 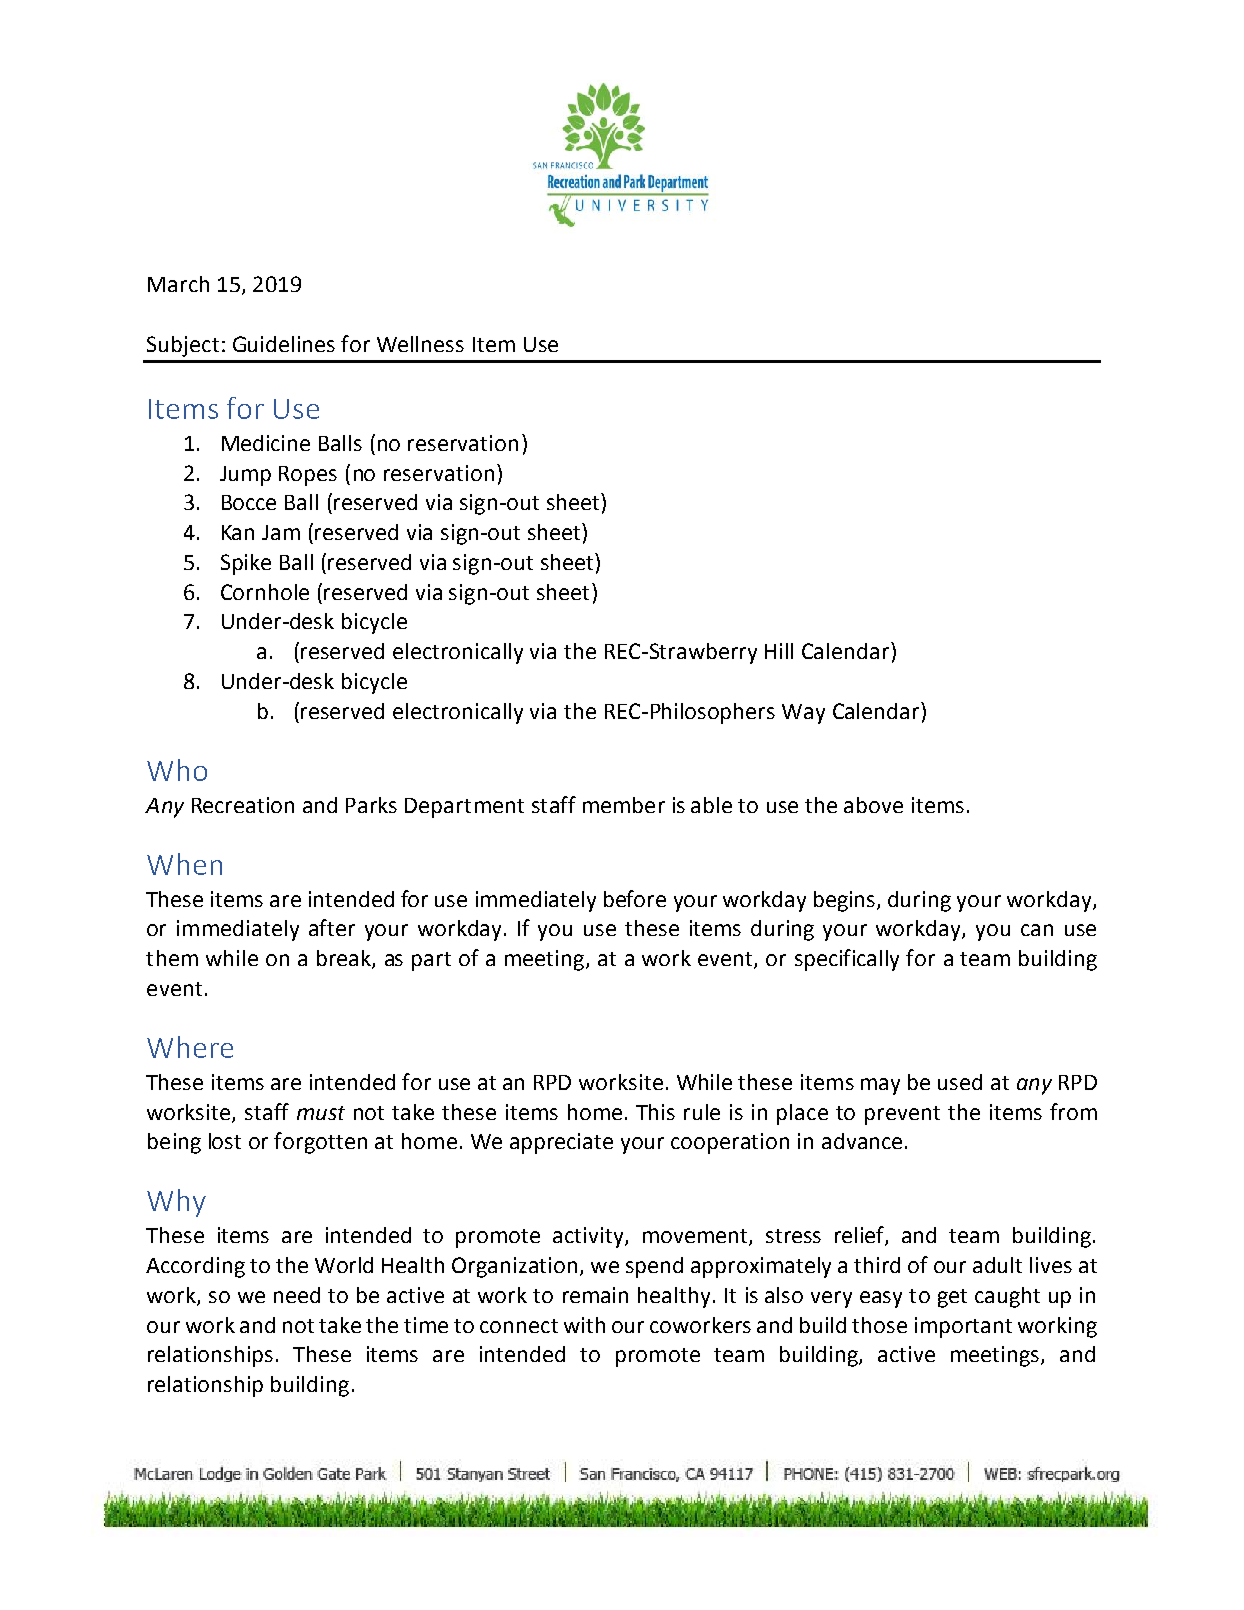 What do you see at coordinates (297, 1295) in the document?
I see `need` at bounding box center [297, 1295].
